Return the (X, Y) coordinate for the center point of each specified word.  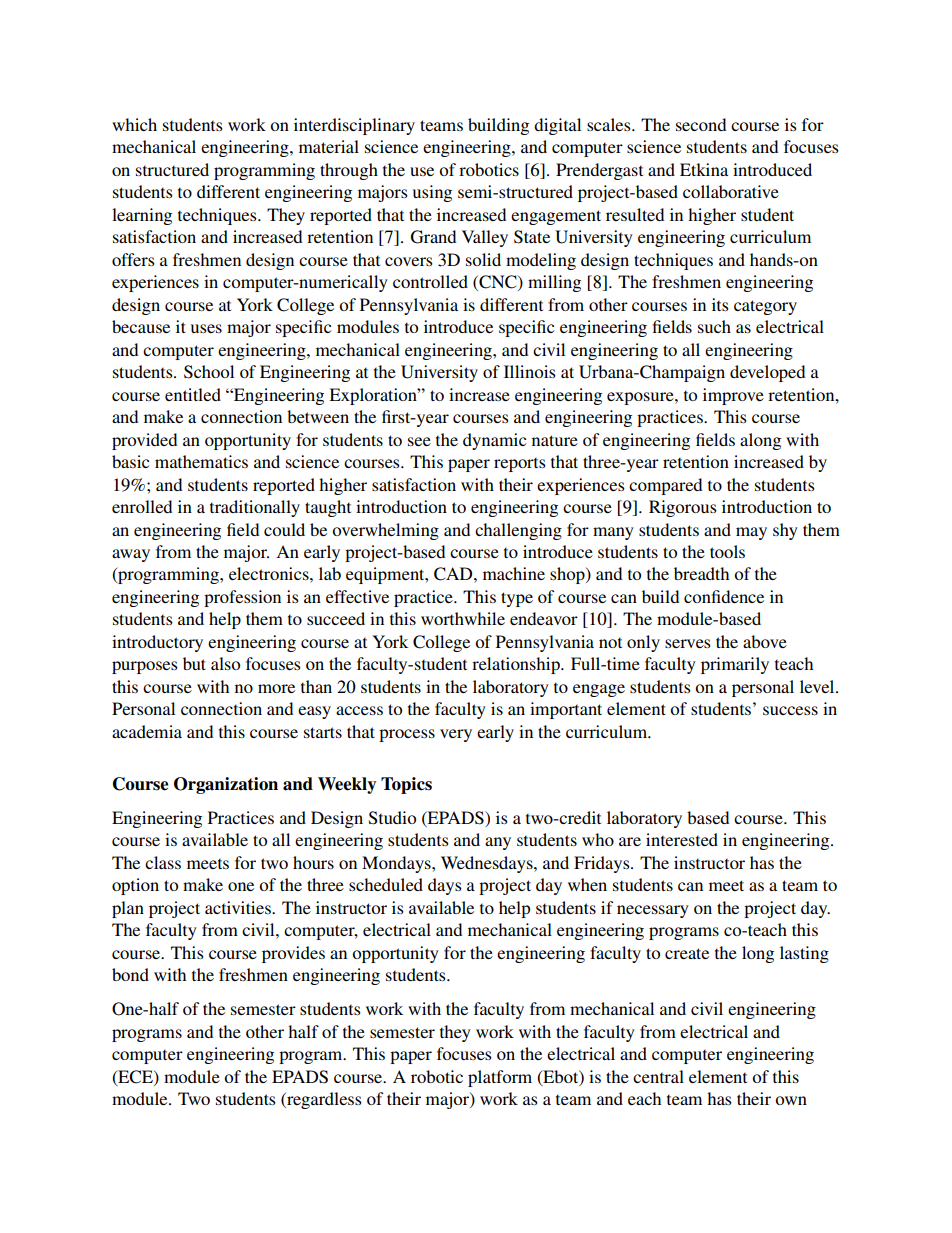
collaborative (731, 191)
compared (665, 486)
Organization (226, 785)
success (790, 710)
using (432, 193)
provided (144, 441)
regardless (323, 1100)
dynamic (494, 441)
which (134, 124)
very (456, 735)
